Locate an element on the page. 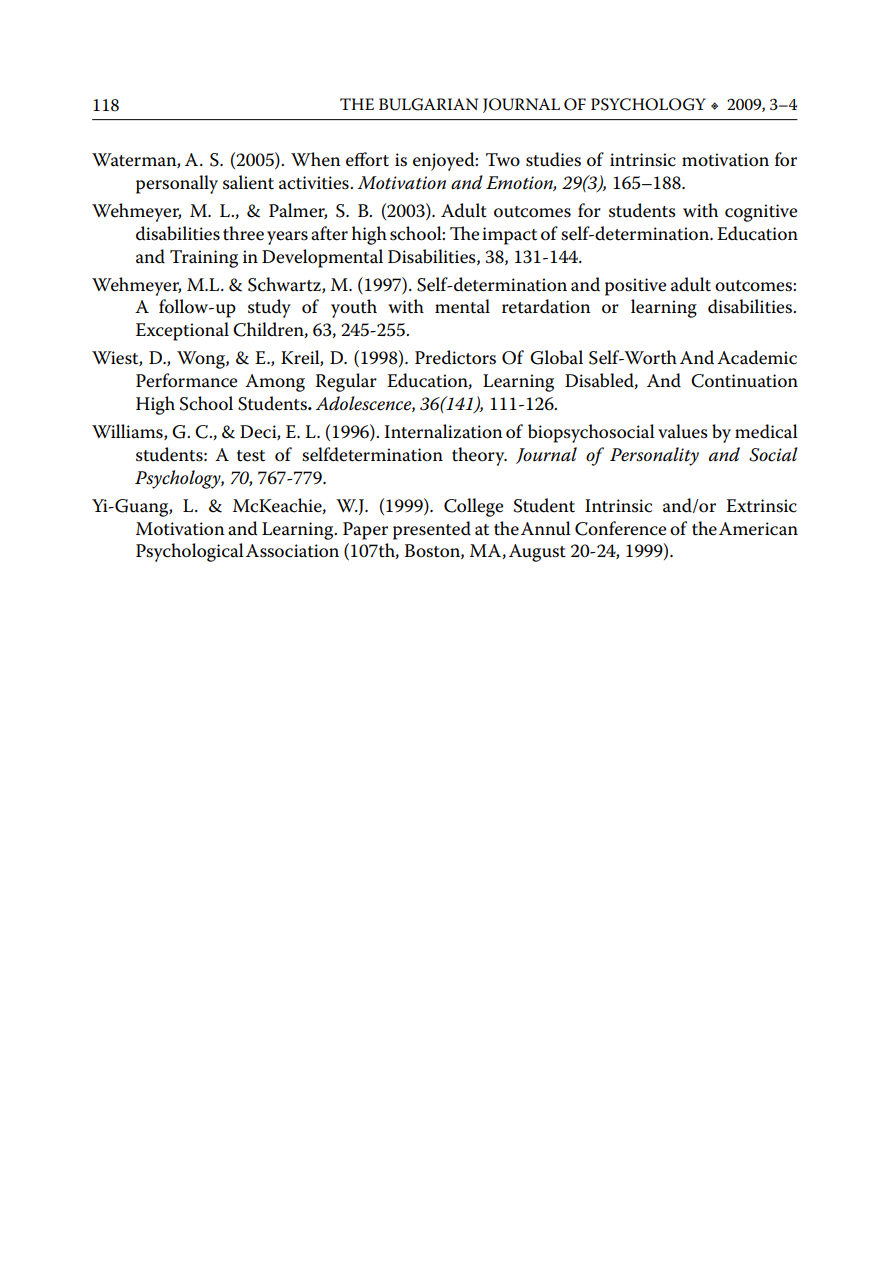 Image resolution: width=895 pixels, height=1275 pixels. Personality is located at coordinates (654, 456).
